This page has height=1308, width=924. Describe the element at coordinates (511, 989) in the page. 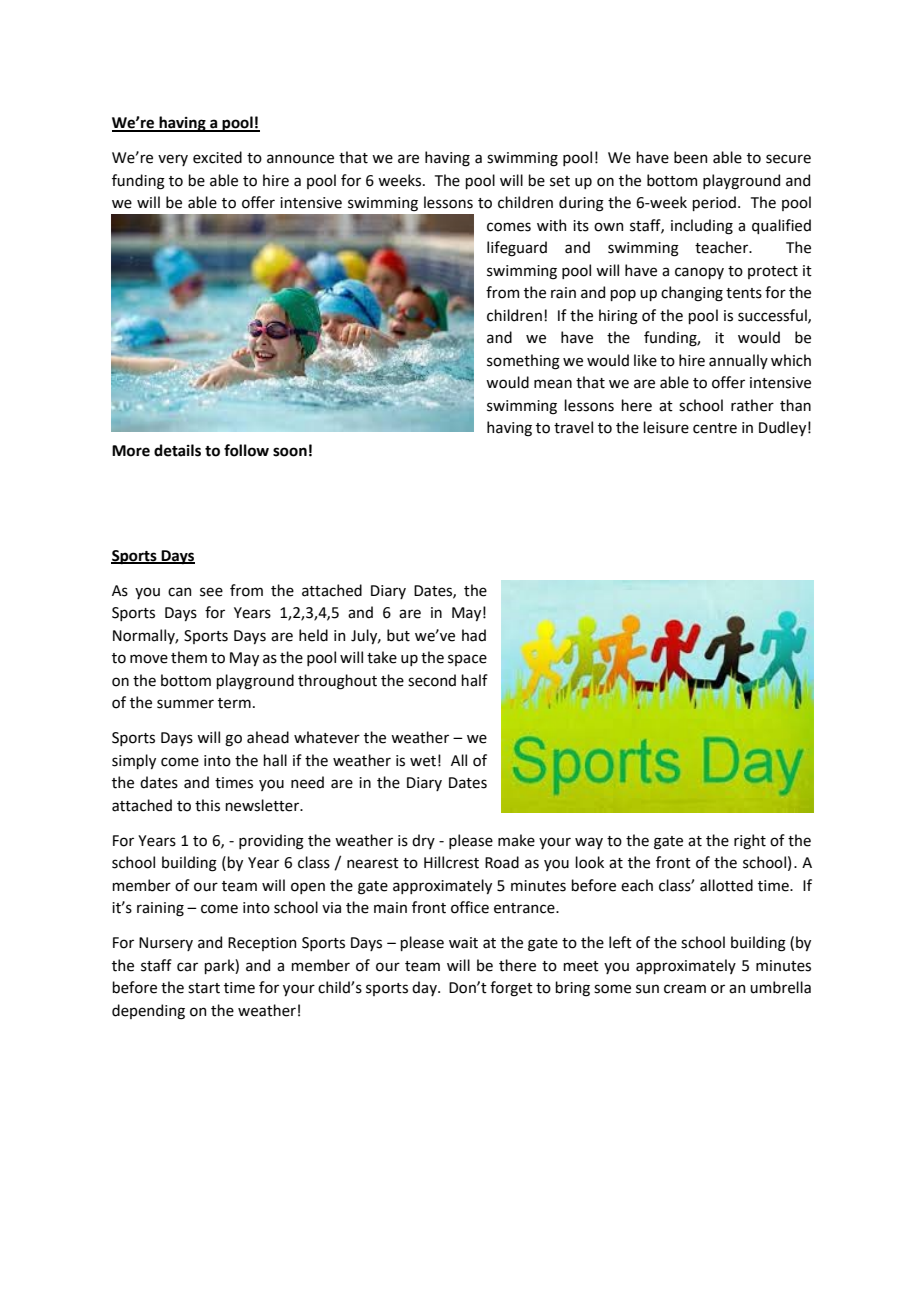

I see `forget` at that location.
